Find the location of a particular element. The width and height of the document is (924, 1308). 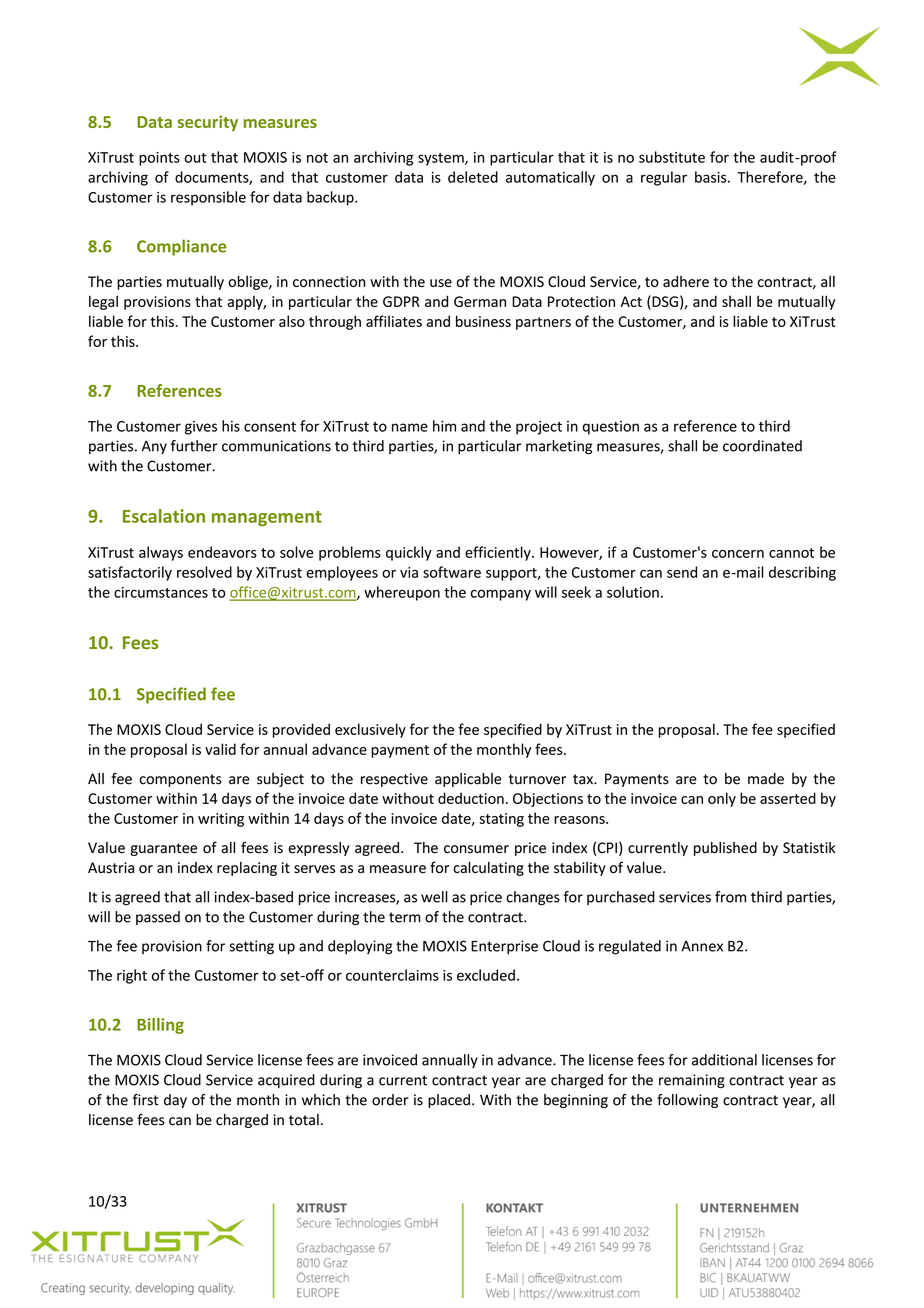

first is located at coordinates (146, 1100).
